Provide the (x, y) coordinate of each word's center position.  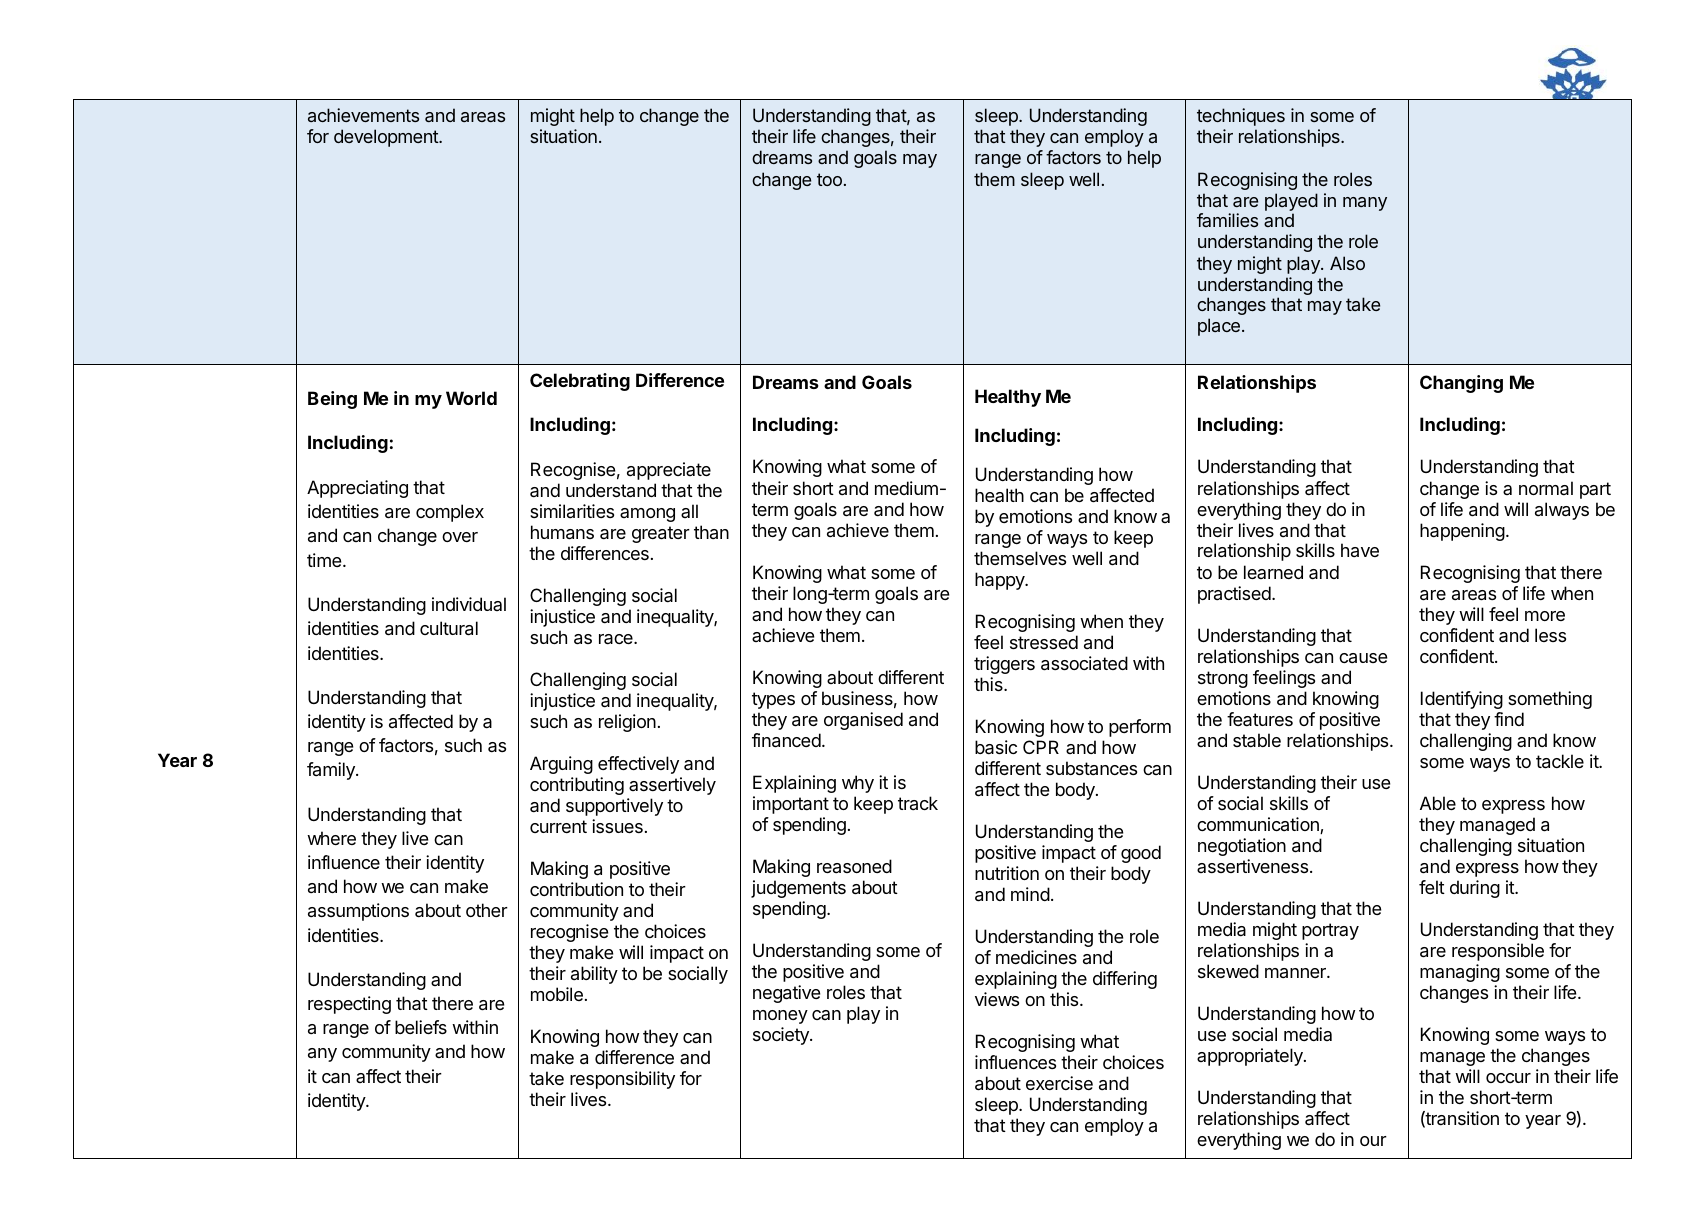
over (460, 537)
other (487, 910)
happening (1462, 532)
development (387, 138)
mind (1030, 894)
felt (1432, 887)
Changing (1461, 384)
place (1219, 327)
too (829, 179)
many (1365, 204)
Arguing (561, 765)
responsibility (622, 1080)
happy (1001, 581)
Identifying (1462, 700)
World (471, 398)
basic (996, 747)
